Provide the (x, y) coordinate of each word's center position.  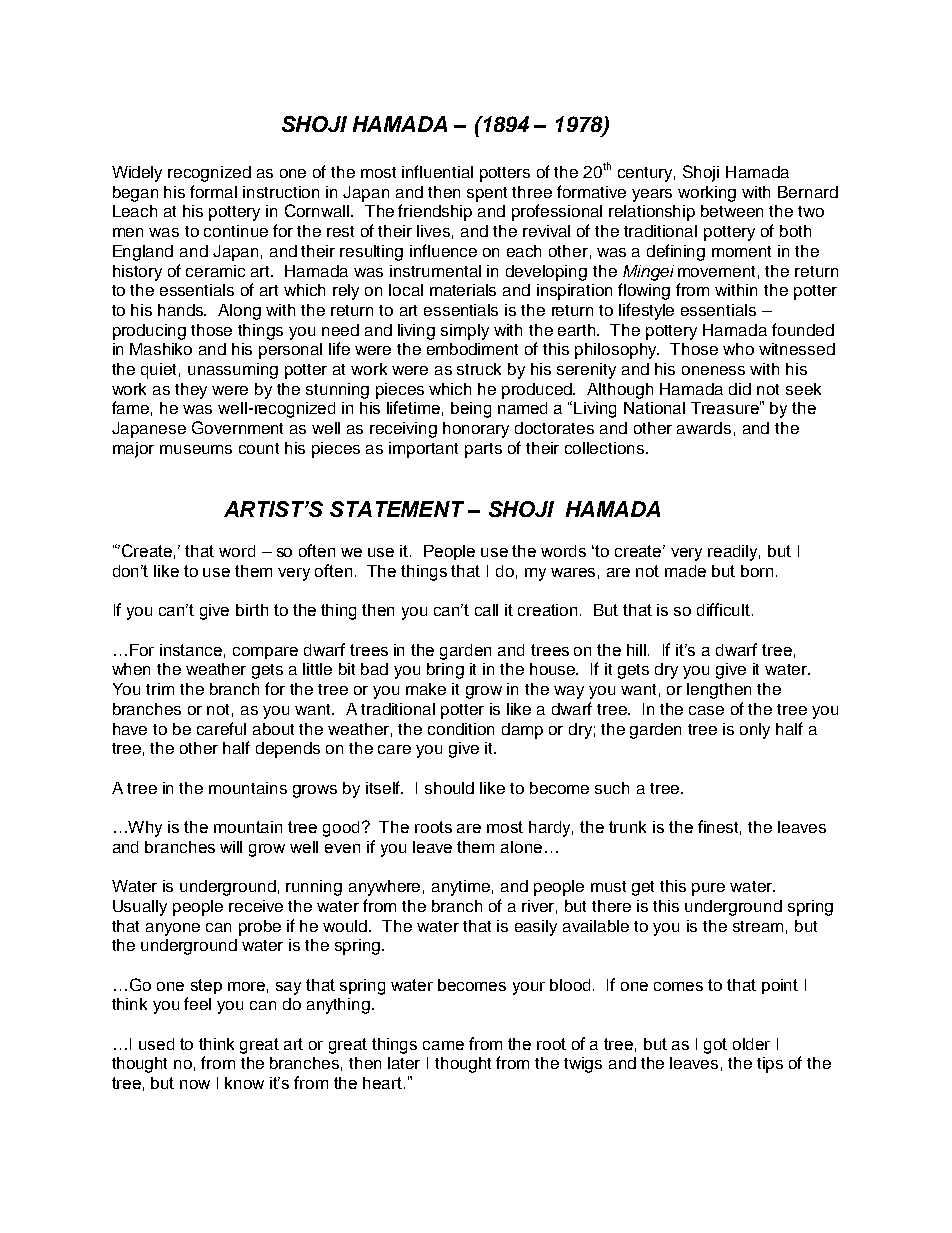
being (471, 410)
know (244, 1083)
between (732, 211)
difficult (725, 609)
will (231, 847)
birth (252, 610)
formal (213, 191)
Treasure (726, 407)
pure (708, 889)
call (486, 610)
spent (487, 194)
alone (521, 847)
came (443, 1045)
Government (237, 427)
